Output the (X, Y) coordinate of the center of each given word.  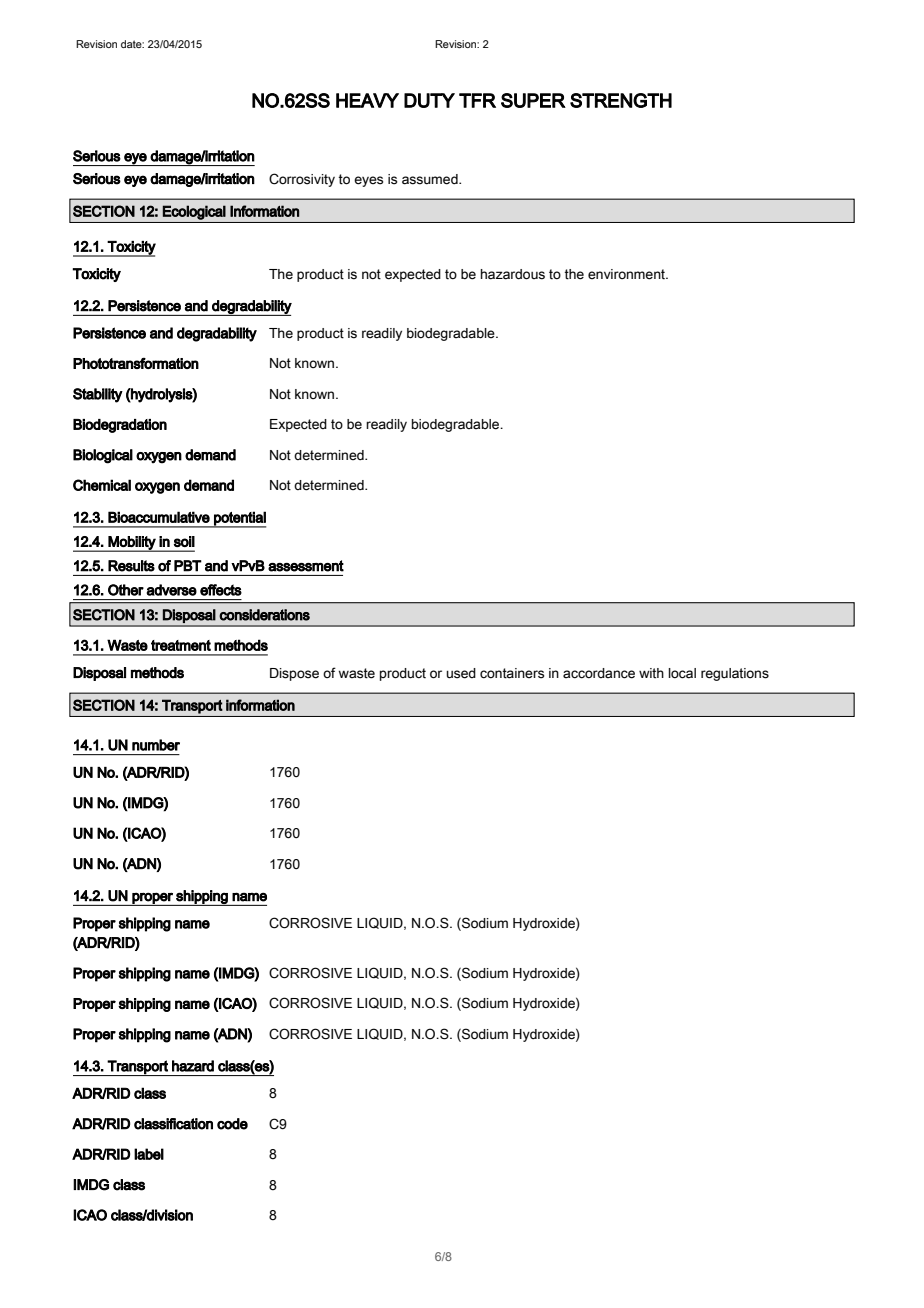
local (682, 673)
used (461, 673)
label (149, 1154)
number (156, 745)
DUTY (429, 100)
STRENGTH (621, 100)
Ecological (194, 212)
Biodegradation (120, 426)
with (651, 673)
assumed (431, 179)
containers (512, 673)
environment (627, 274)
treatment (181, 645)
